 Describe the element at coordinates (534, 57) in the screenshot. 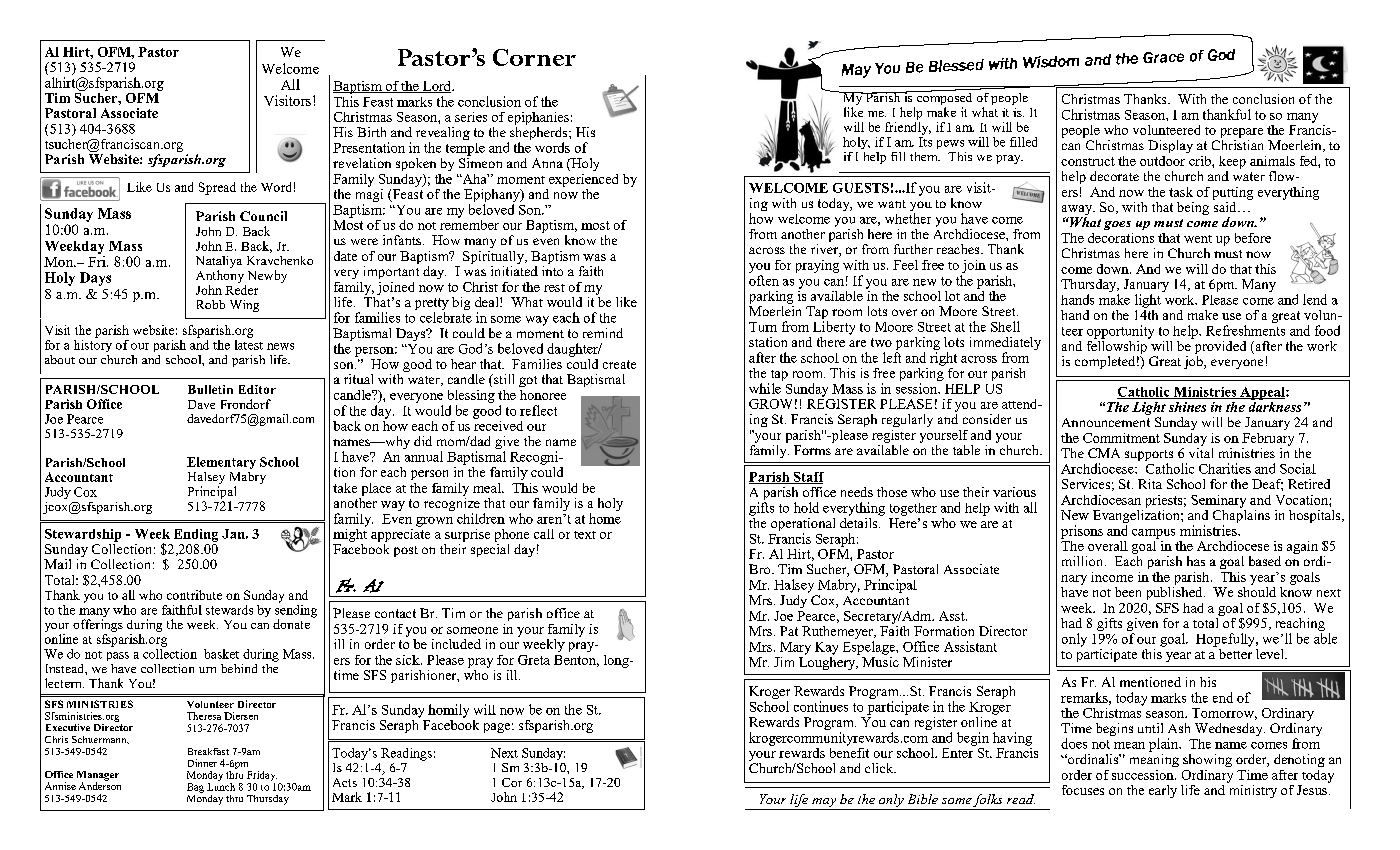

I see `Corner` at that location.
